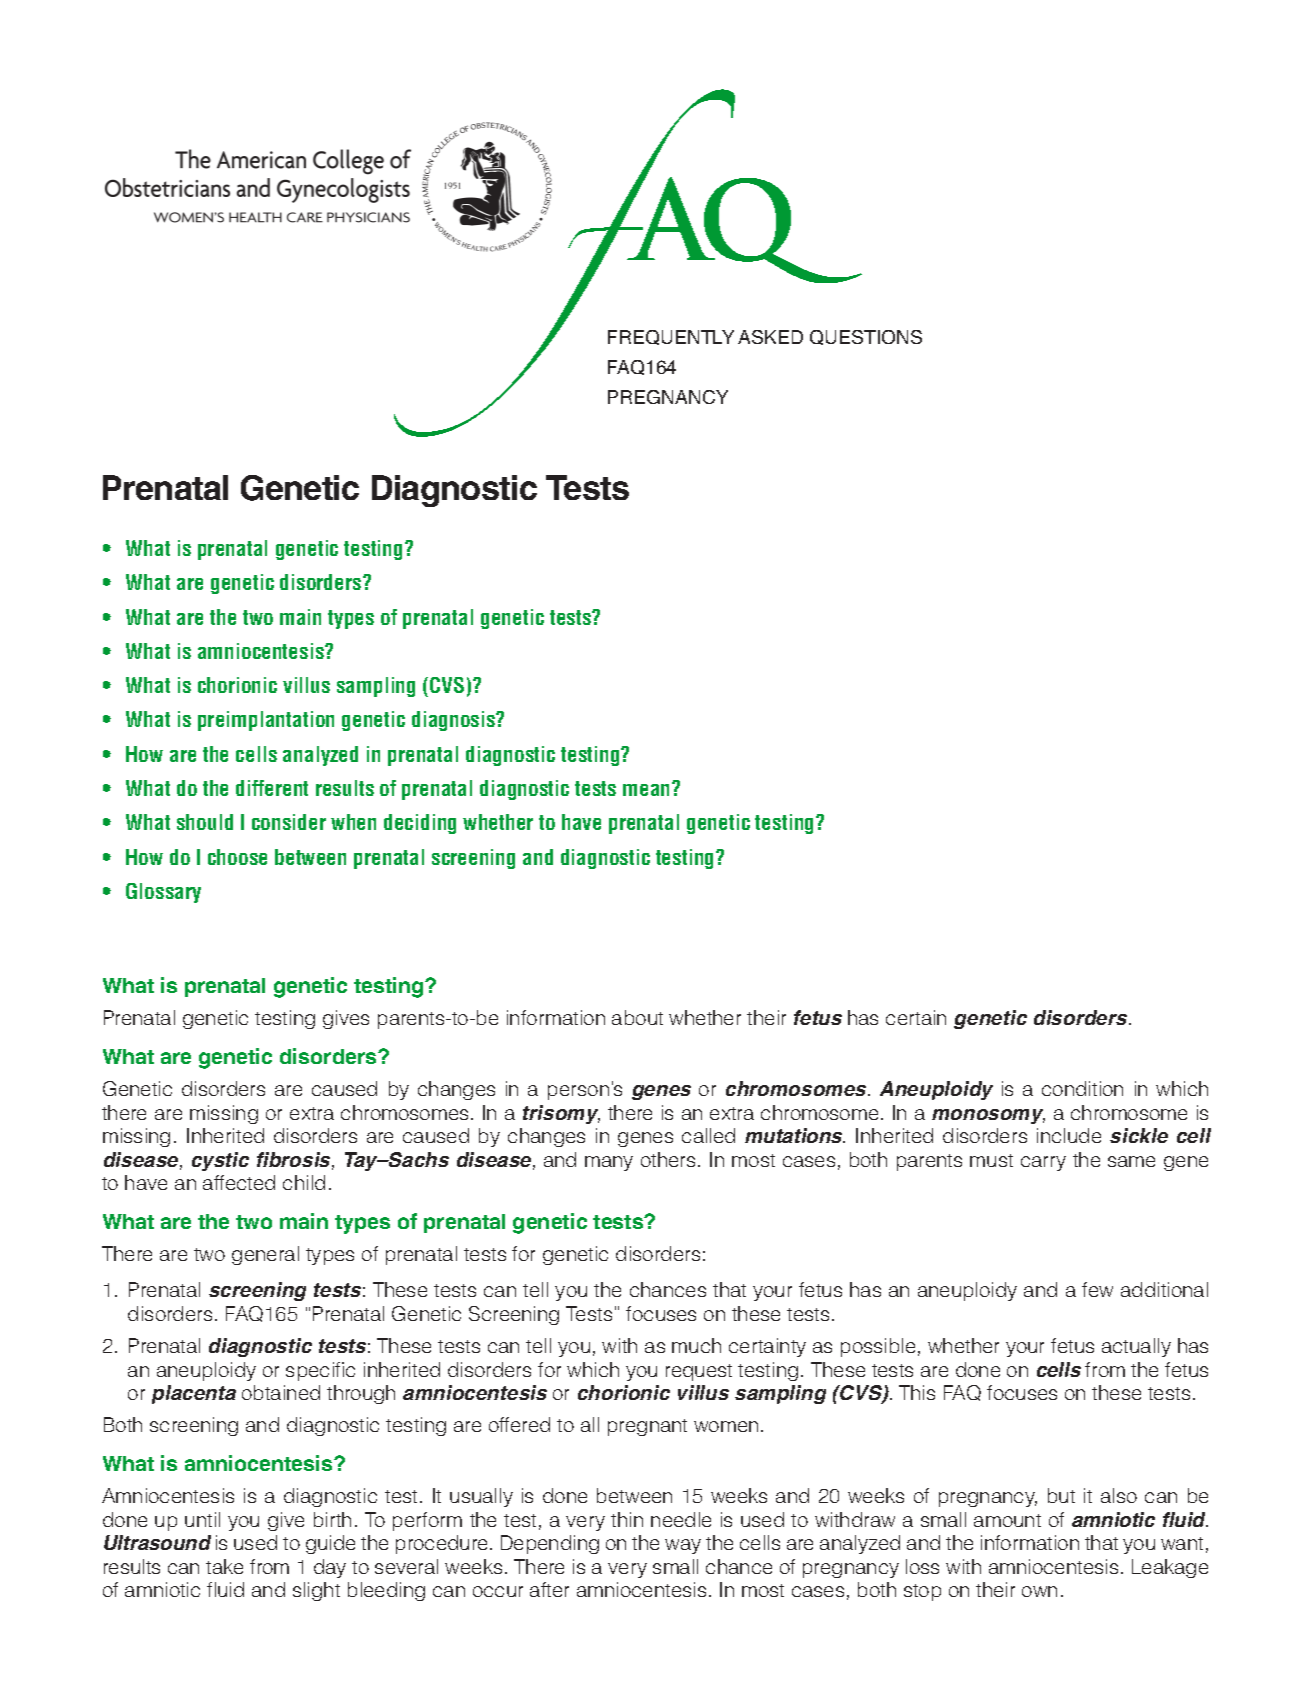 Image resolution: width=1311 pixels, height=1697 pixels. I want to click on own, so click(1039, 1591).
